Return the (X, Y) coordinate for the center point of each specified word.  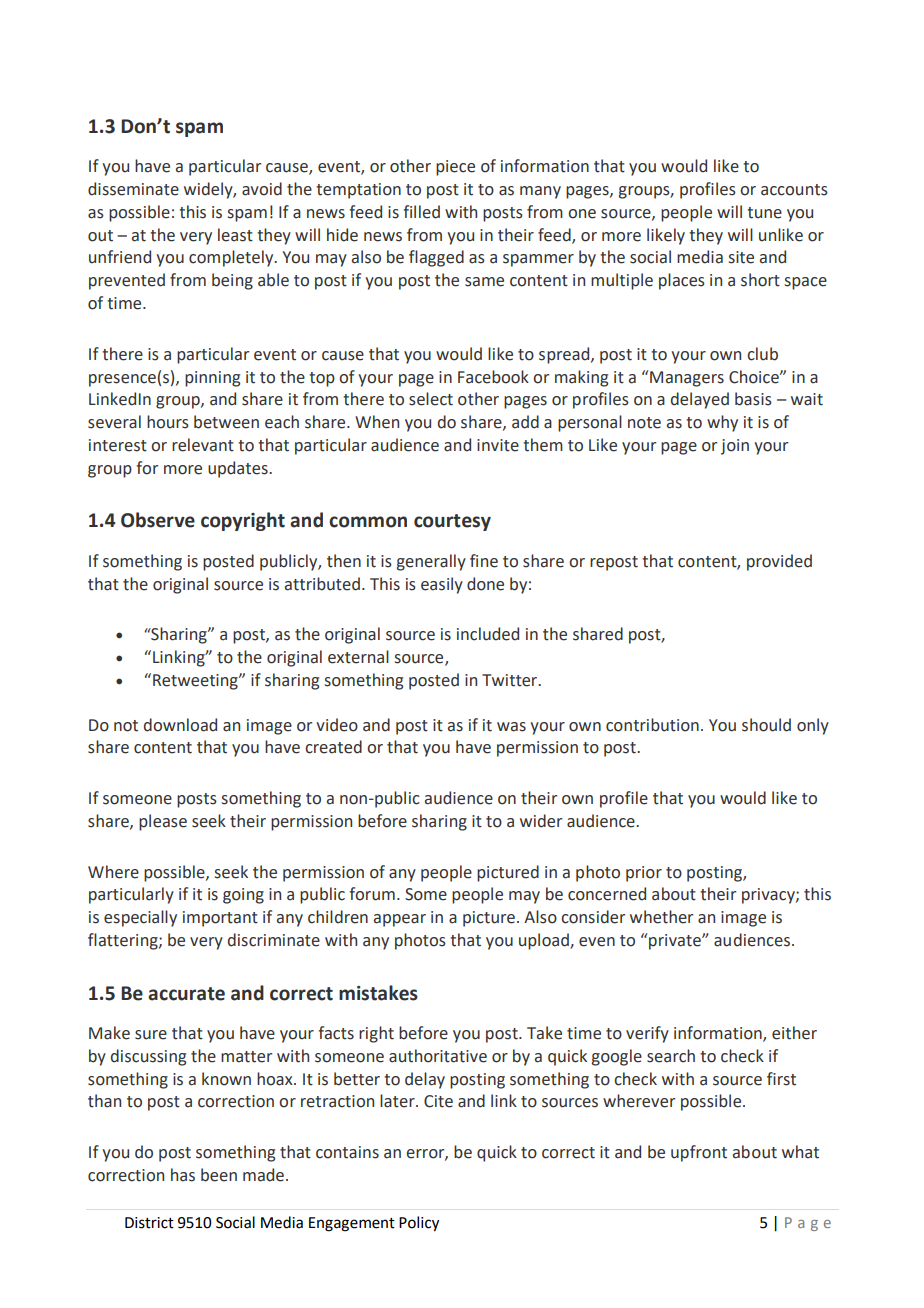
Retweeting (196, 682)
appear (400, 920)
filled (421, 212)
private (675, 941)
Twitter (511, 680)
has (183, 1175)
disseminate (133, 189)
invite (498, 445)
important (220, 919)
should (766, 725)
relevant (203, 445)
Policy (419, 1224)
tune (764, 213)
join (735, 447)
